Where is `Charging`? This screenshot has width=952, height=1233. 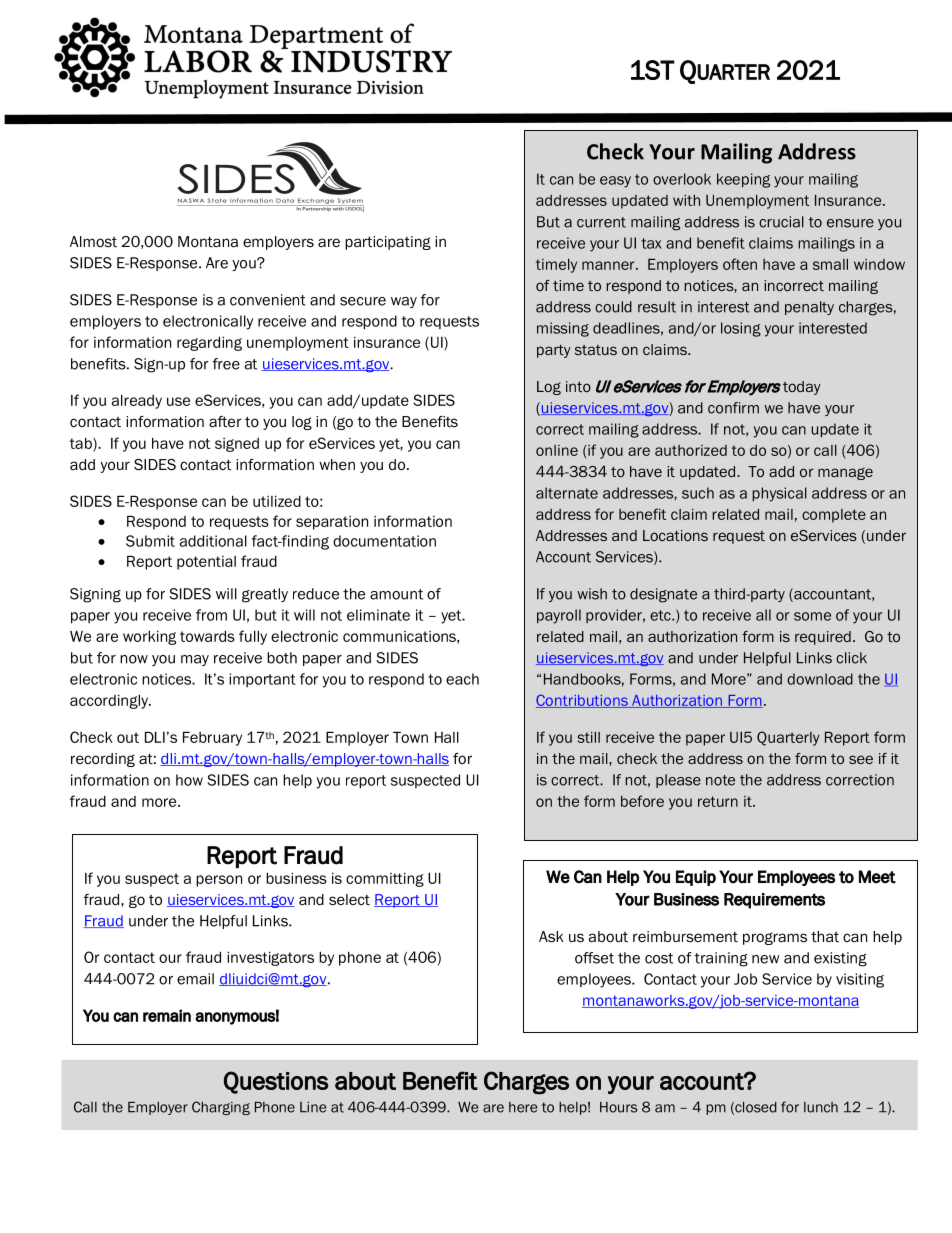 Charging is located at coordinates (221, 1108).
